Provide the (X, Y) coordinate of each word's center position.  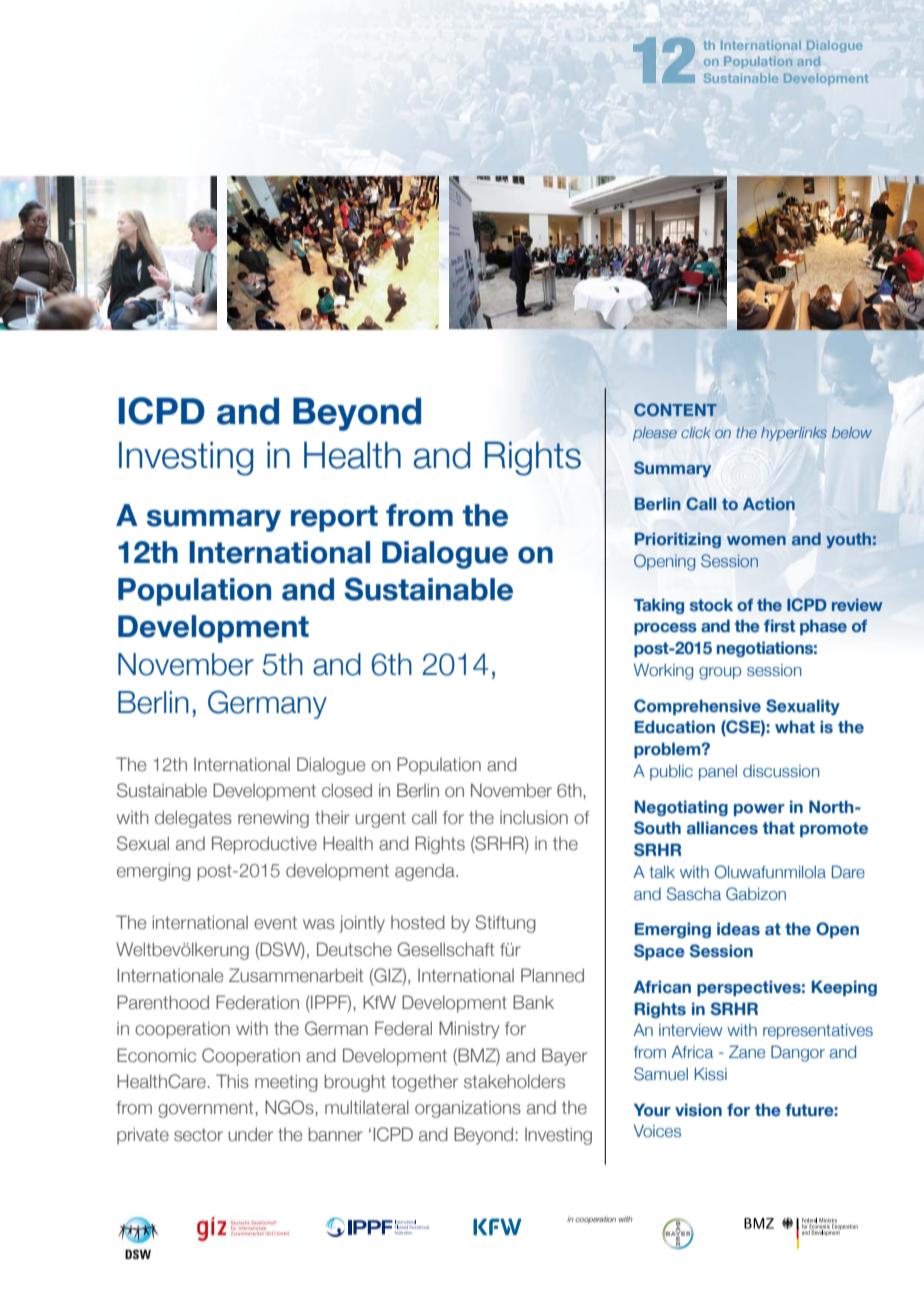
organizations (468, 1109)
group (720, 673)
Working (663, 671)
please (655, 434)
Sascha (694, 894)
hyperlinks (794, 434)
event (275, 922)
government (206, 1109)
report (334, 518)
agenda (426, 872)
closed (347, 790)
